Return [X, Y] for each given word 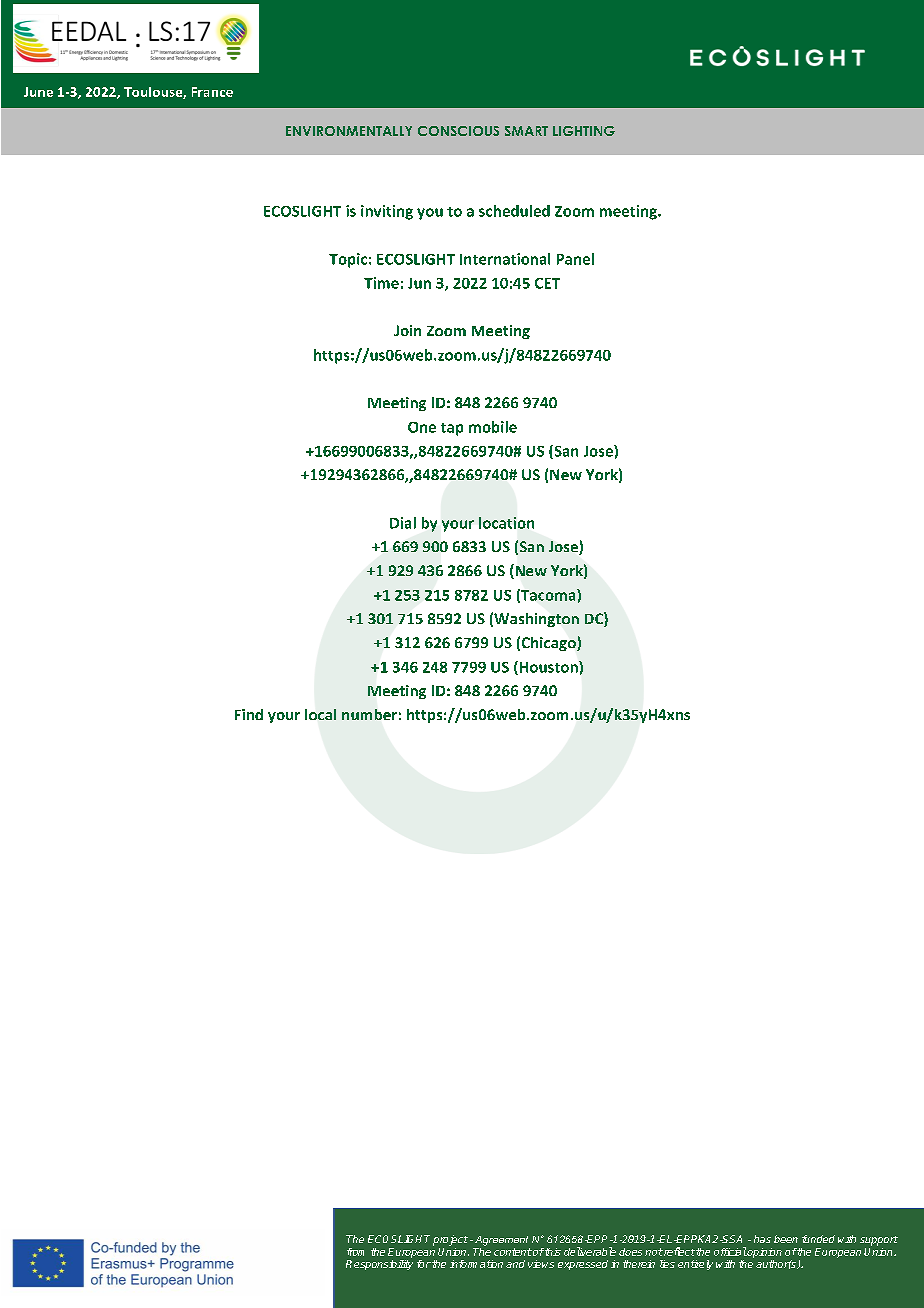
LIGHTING [584, 131]
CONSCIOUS [458, 131]
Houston [548, 668]
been [786, 1239]
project [450, 1240]
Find [249, 714]
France [212, 92]
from [355, 1252]
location [506, 523]
